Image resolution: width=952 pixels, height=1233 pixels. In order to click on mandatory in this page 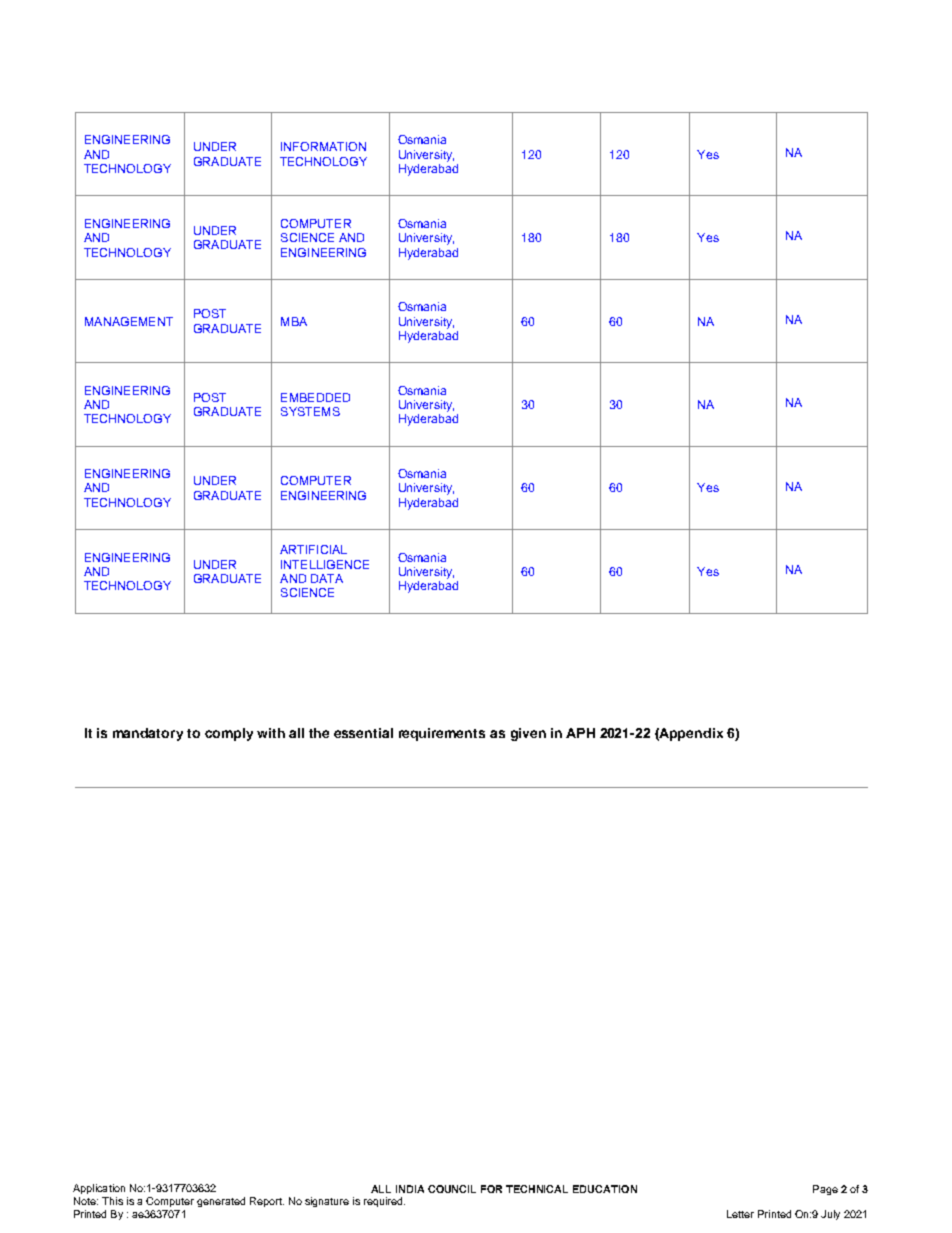, I will do `click(148, 734)`.
